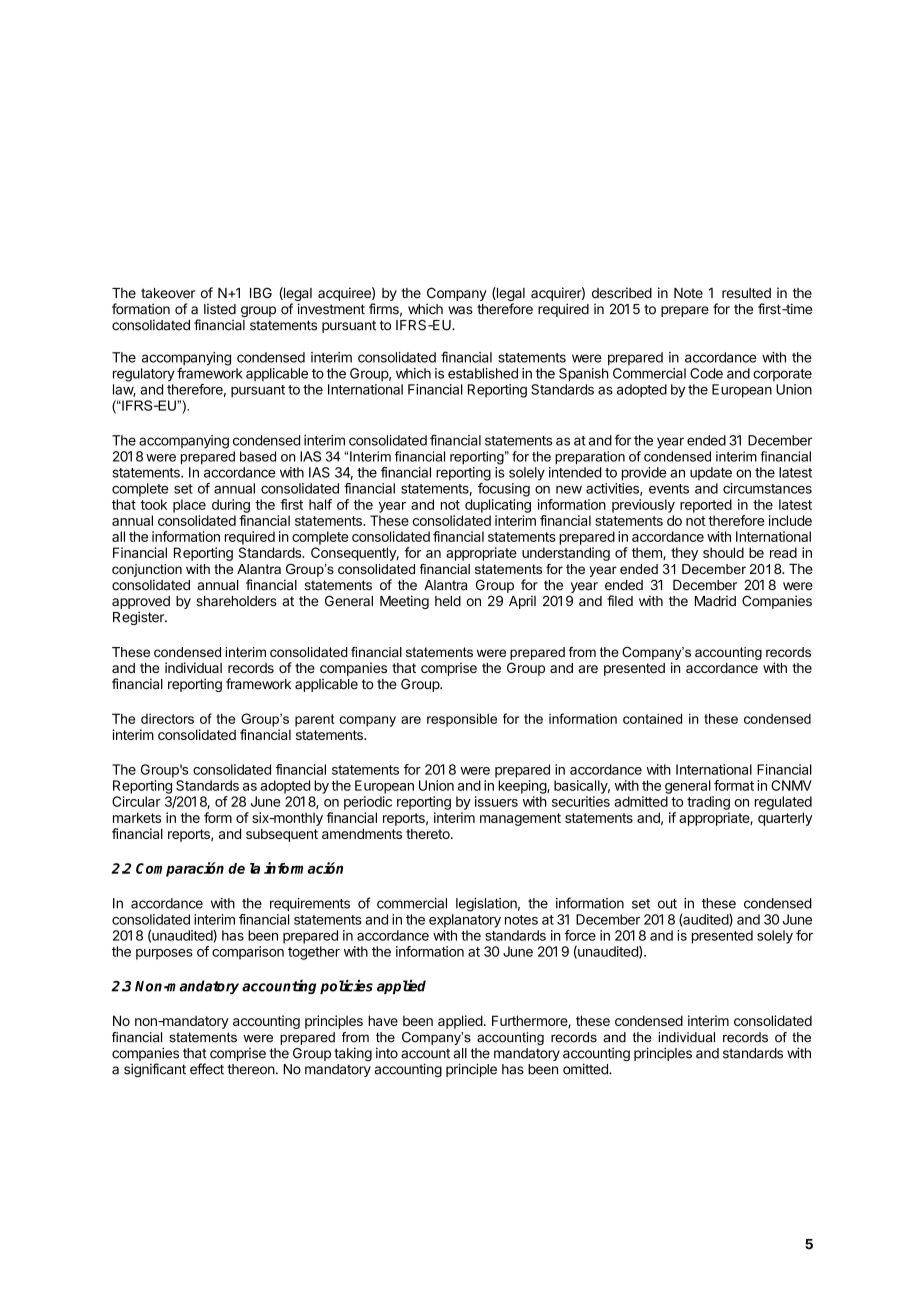 Image resolution: width=924 pixels, height=1308 pixels. What do you see at coordinates (167, 718) in the document?
I see `directors` at bounding box center [167, 718].
